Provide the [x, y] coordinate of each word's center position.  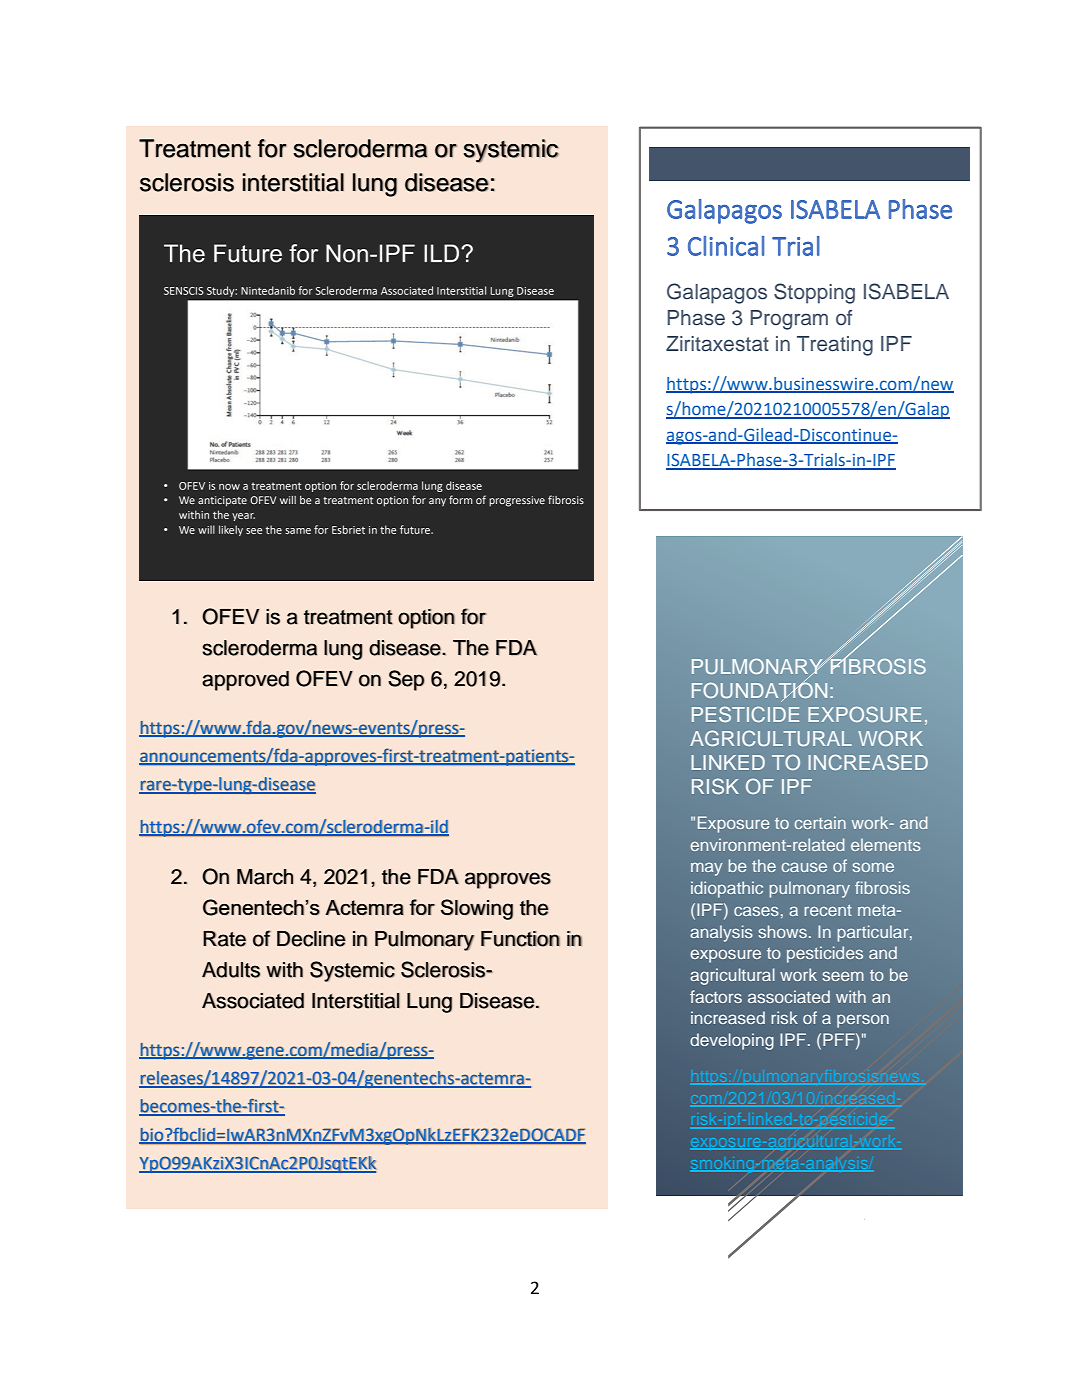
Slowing [477, 909]
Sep [406, 680]
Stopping [814, 293]
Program [789, 320]
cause [804, 867]
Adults [231, 970]
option [426, 619]
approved [245, 681]
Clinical [726, 246]
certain [820, 822]
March [265, 877]
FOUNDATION [759, 690]
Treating [835, 346]
